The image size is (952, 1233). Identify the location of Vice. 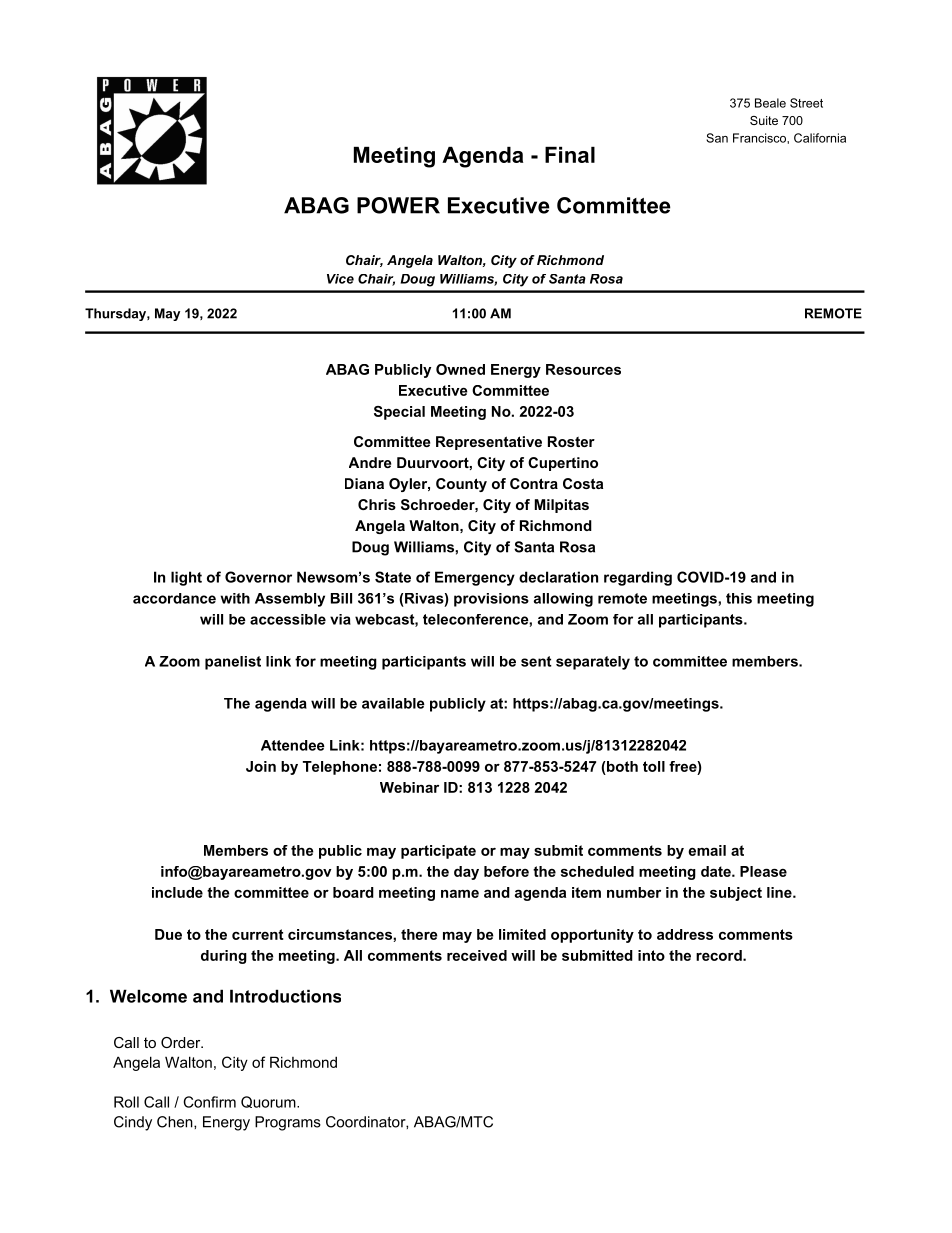
(340, 279).
